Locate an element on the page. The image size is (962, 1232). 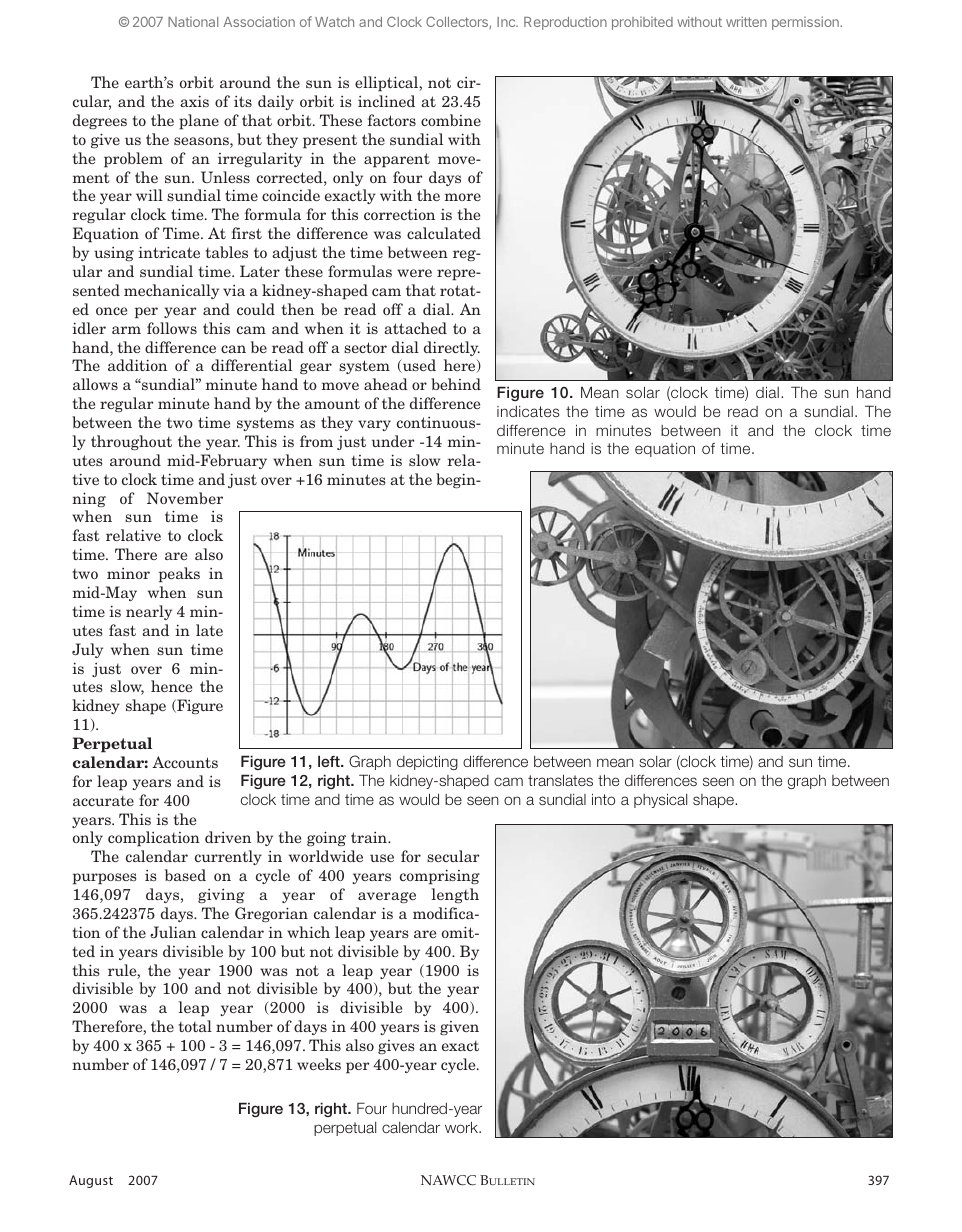
nearly is located at coordinates (149, 612).
